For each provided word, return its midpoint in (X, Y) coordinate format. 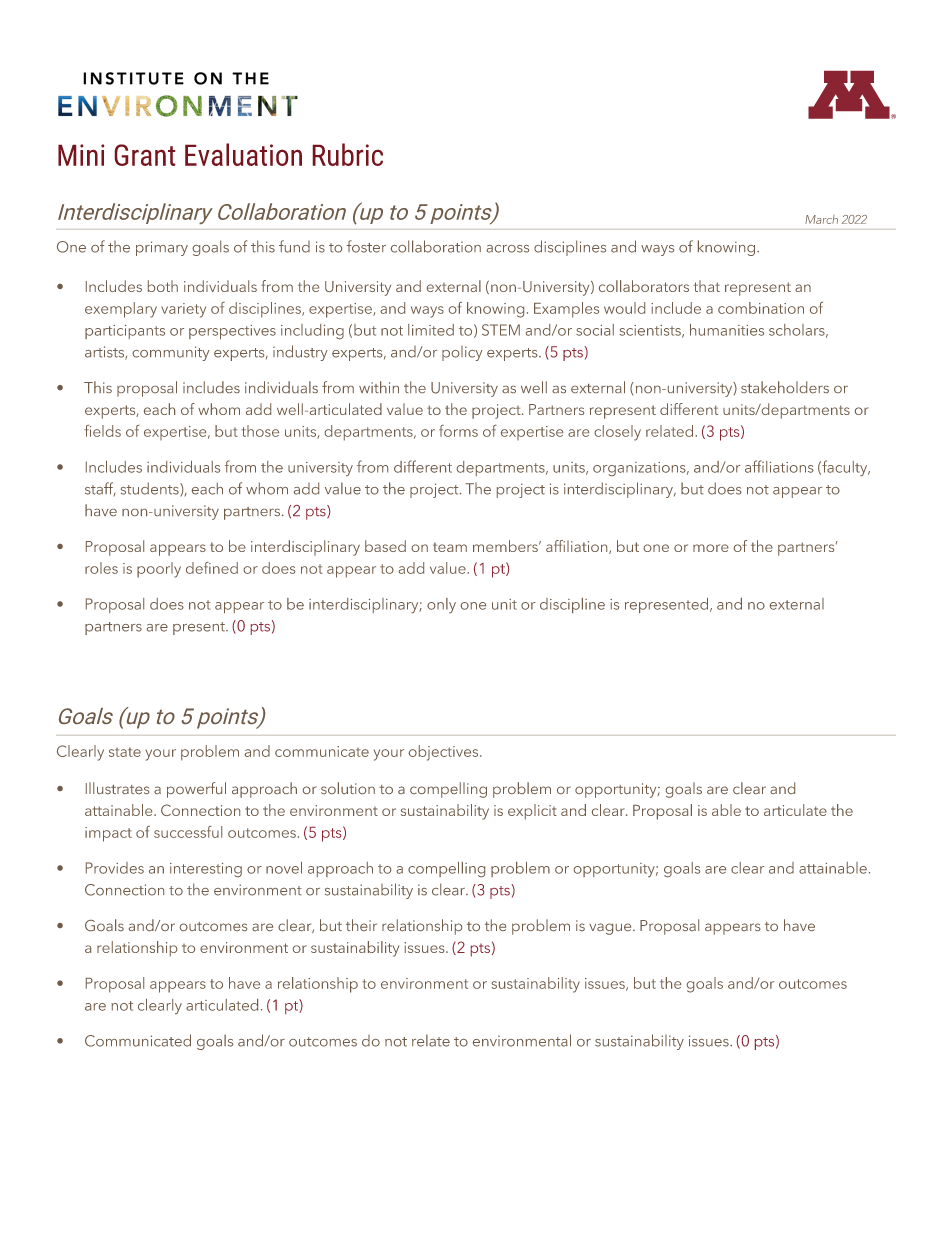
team (450, 547)
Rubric (347, 154)
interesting (206, 870)
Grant (145, 155)
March (821, 219)
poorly (159, 570)
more (711, 548)
